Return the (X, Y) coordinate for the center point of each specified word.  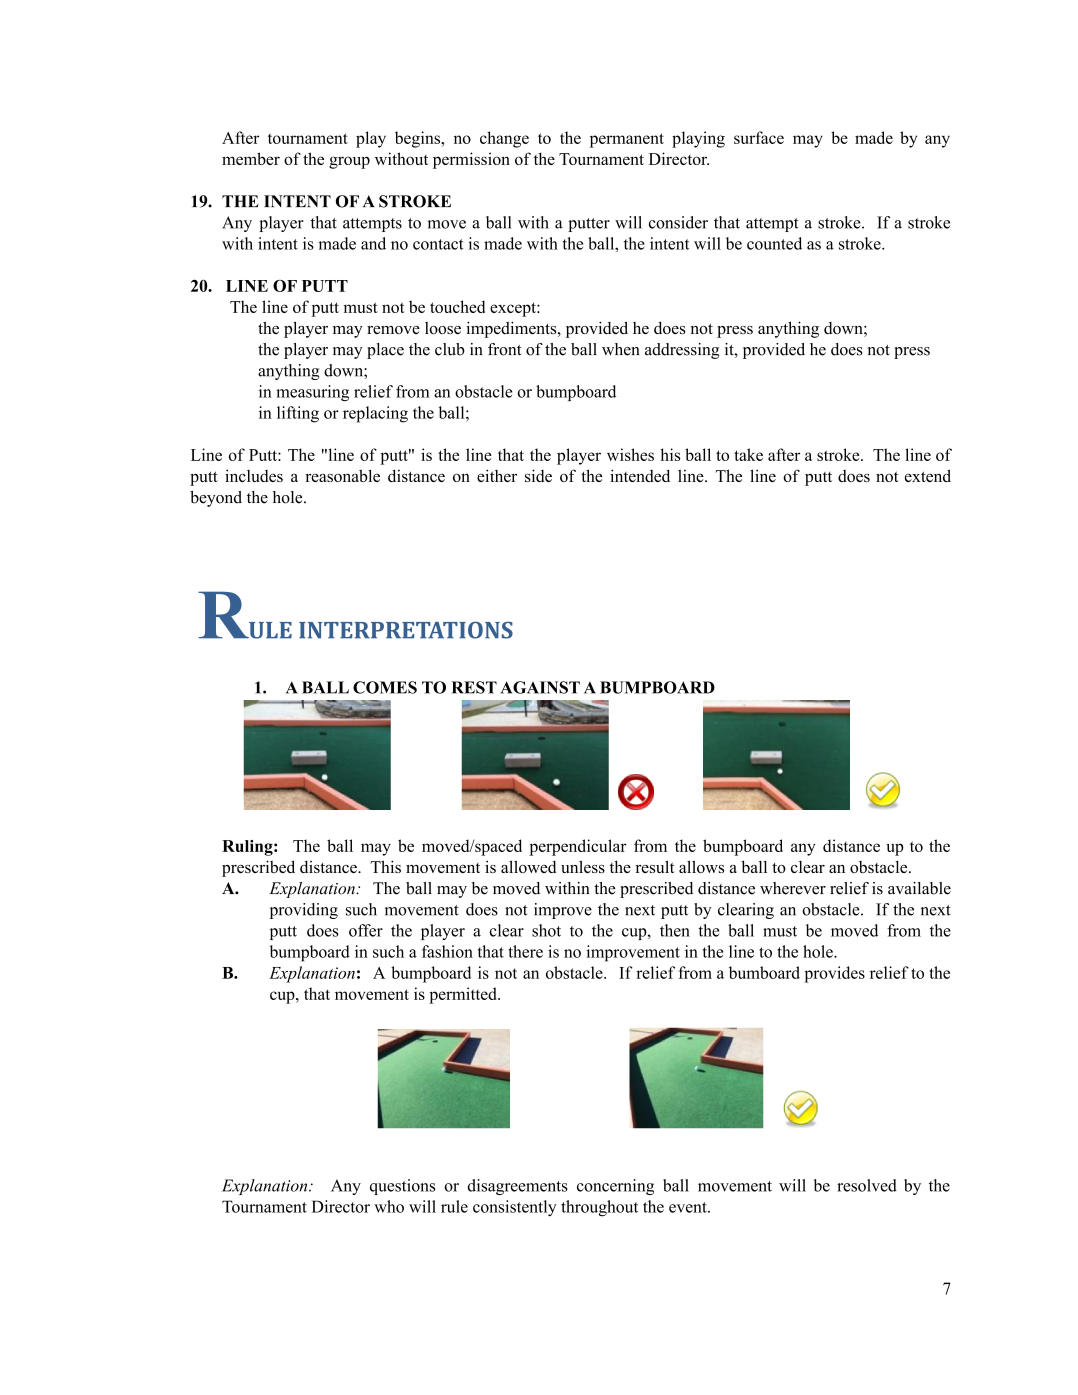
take (748, 454)
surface (759, 137)
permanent (627, 140)
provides (834, 974)
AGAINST (540, 687)
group (349, 162)
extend (928, 475)
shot (546, 930)
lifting (298, 414)
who (389, 1206)
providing (304, 911)
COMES (385, 687)
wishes (630, 454)
